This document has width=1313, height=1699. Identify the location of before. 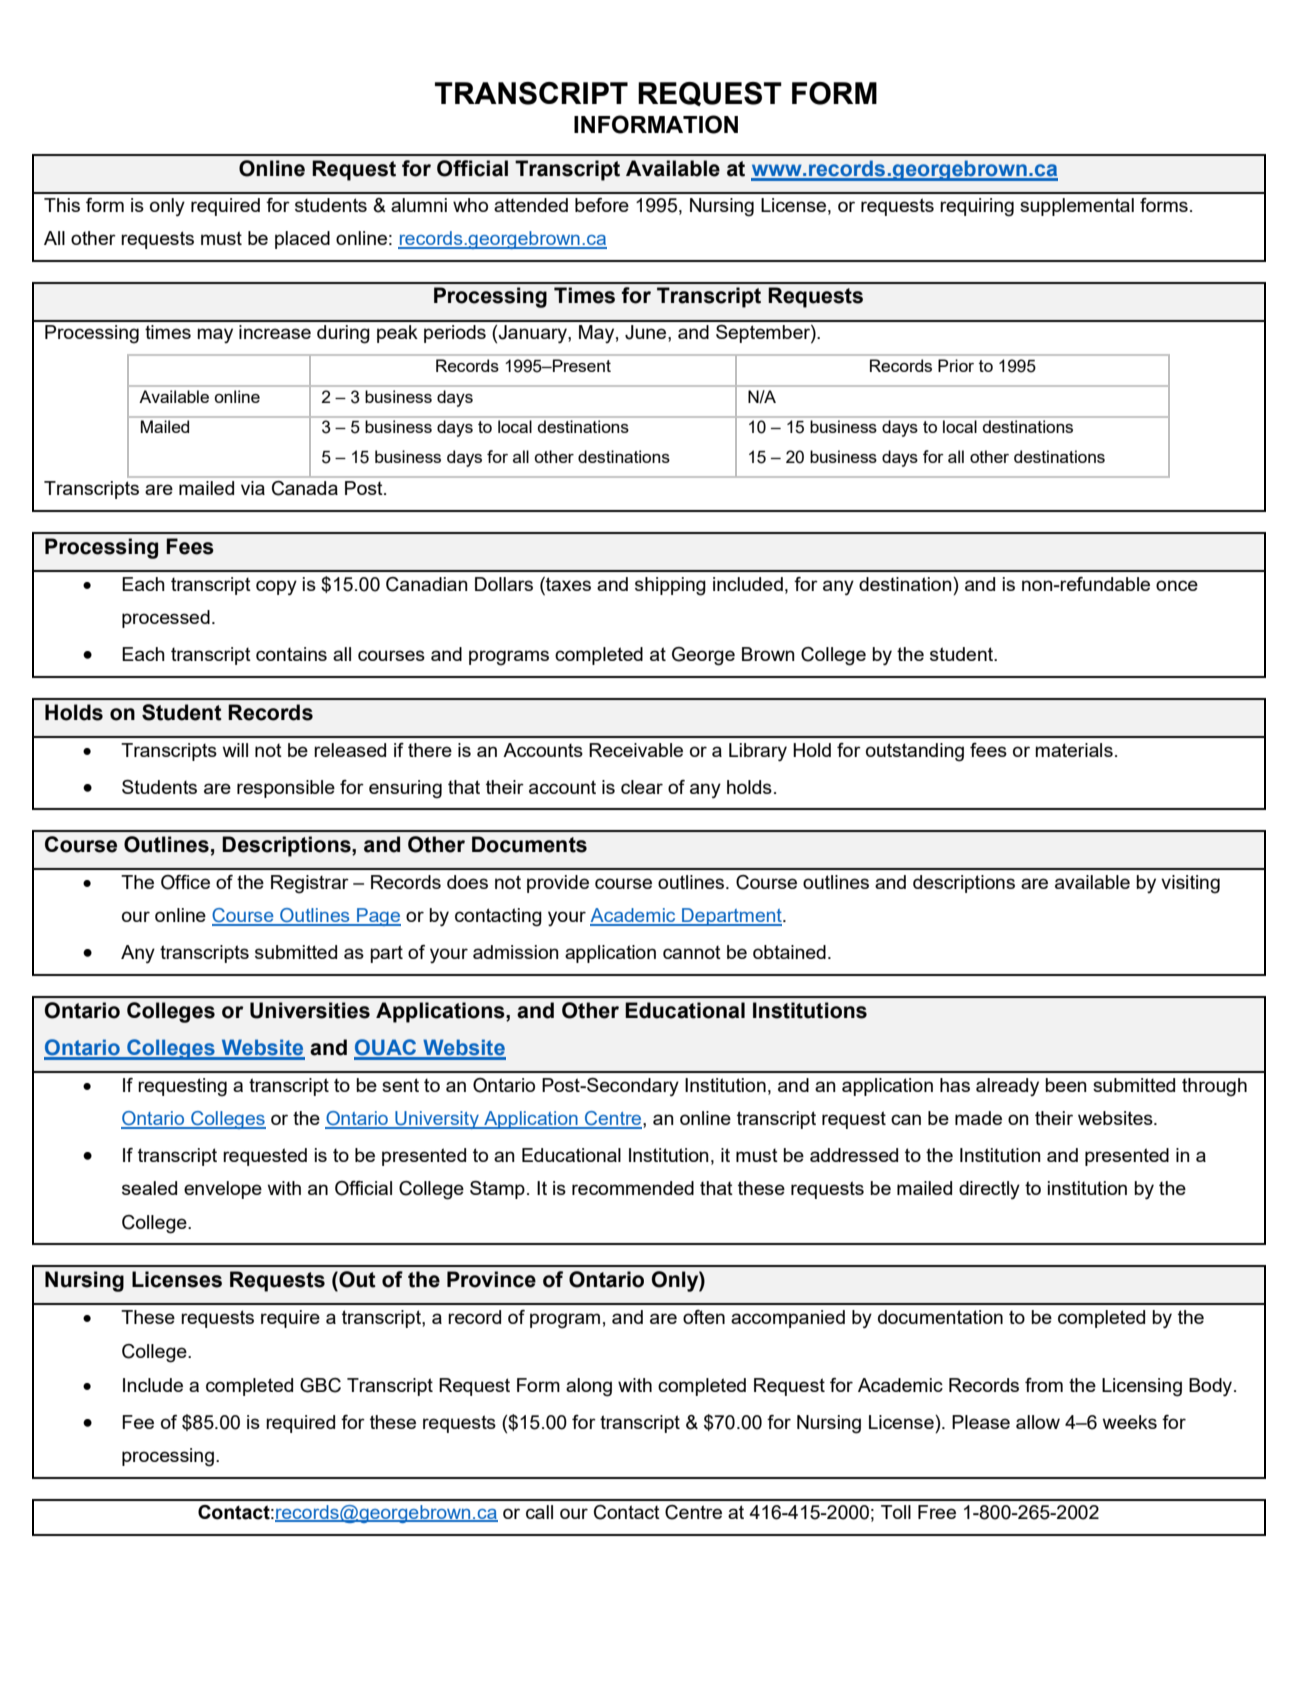
(602, 205).
